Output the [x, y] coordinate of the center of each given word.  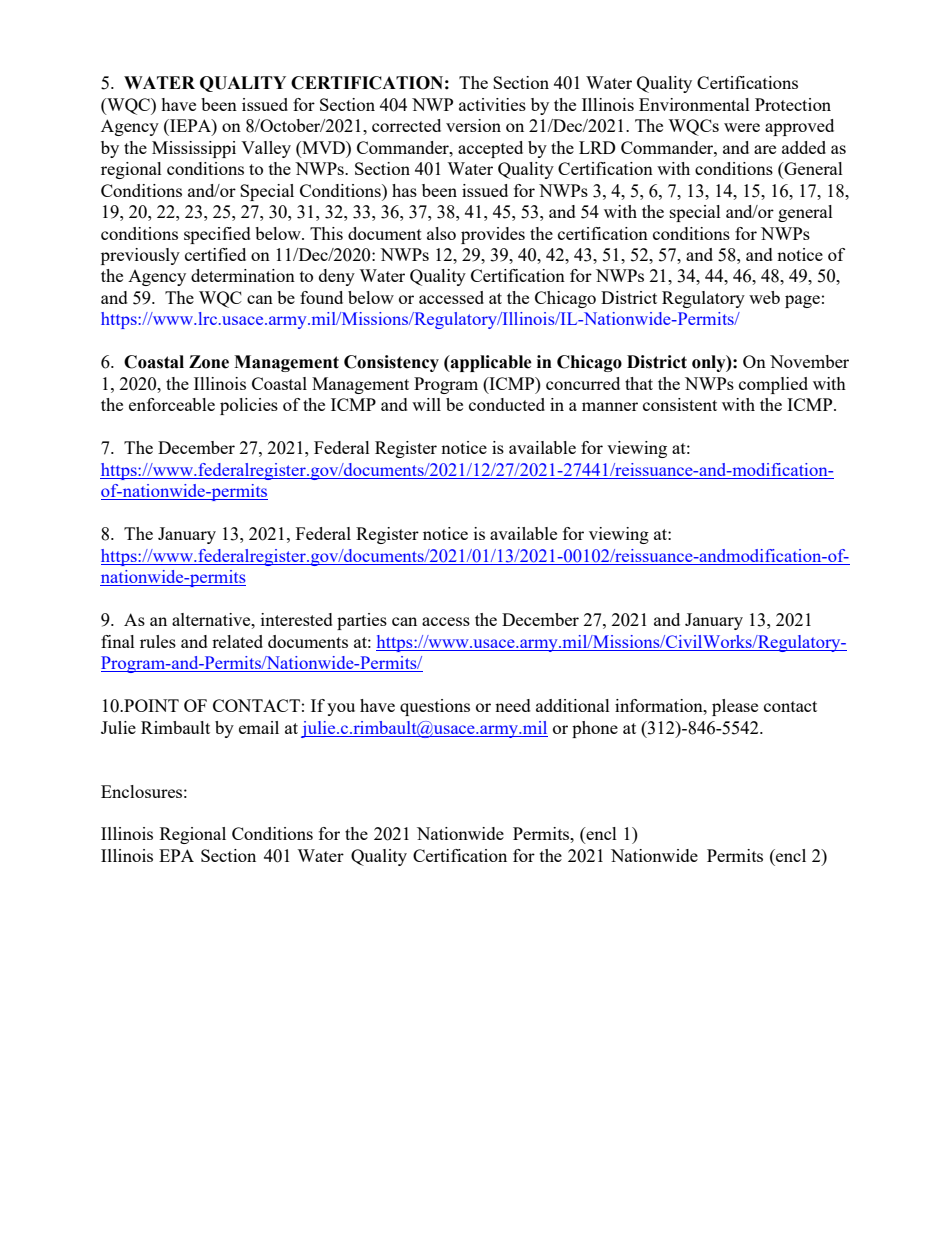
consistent [680, 404]
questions [435, 707]
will [426, 404]
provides [493, 235]
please [735, 707]
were [742, 127]
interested [297, 619]
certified [215, 254]
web [764, 297]
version [473, 125]
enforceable [172, 404]
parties [362, 621]
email [259, 727]
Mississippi [194, 149]
